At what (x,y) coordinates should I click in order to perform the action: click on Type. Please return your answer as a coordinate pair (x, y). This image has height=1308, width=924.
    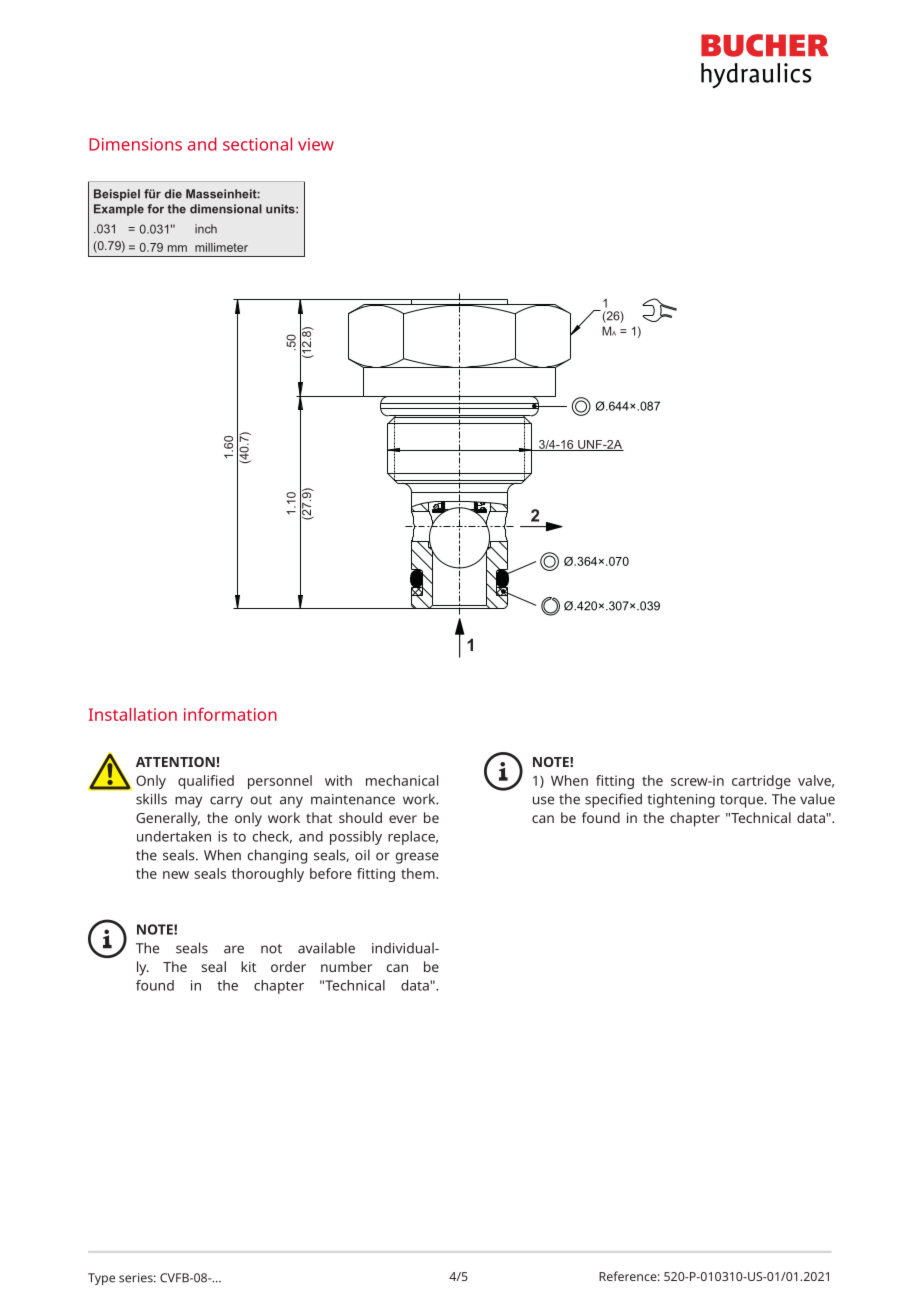
    Looking at the image, I should click on (101, 1279).
